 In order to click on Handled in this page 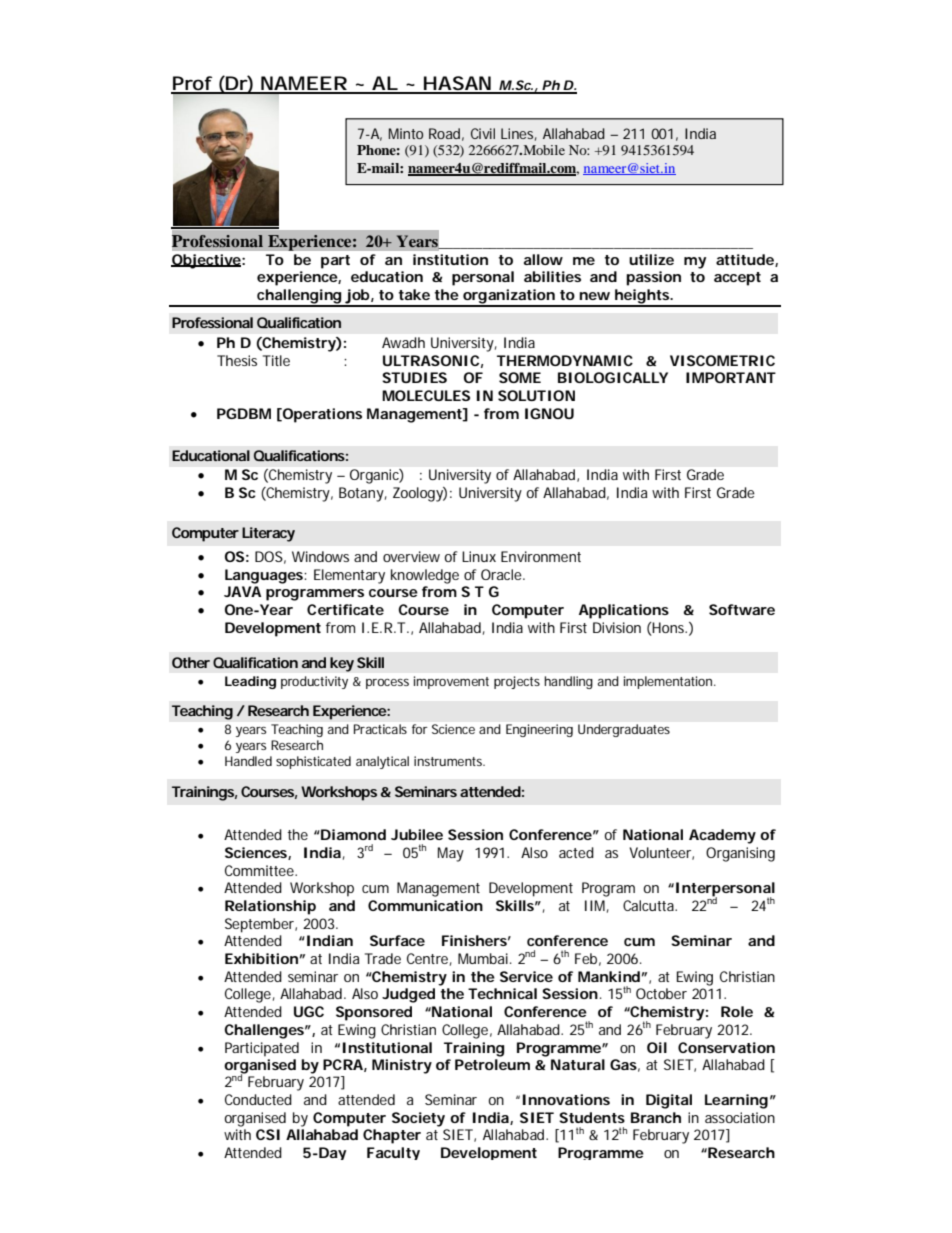, I will do `click(248, 761)`.
